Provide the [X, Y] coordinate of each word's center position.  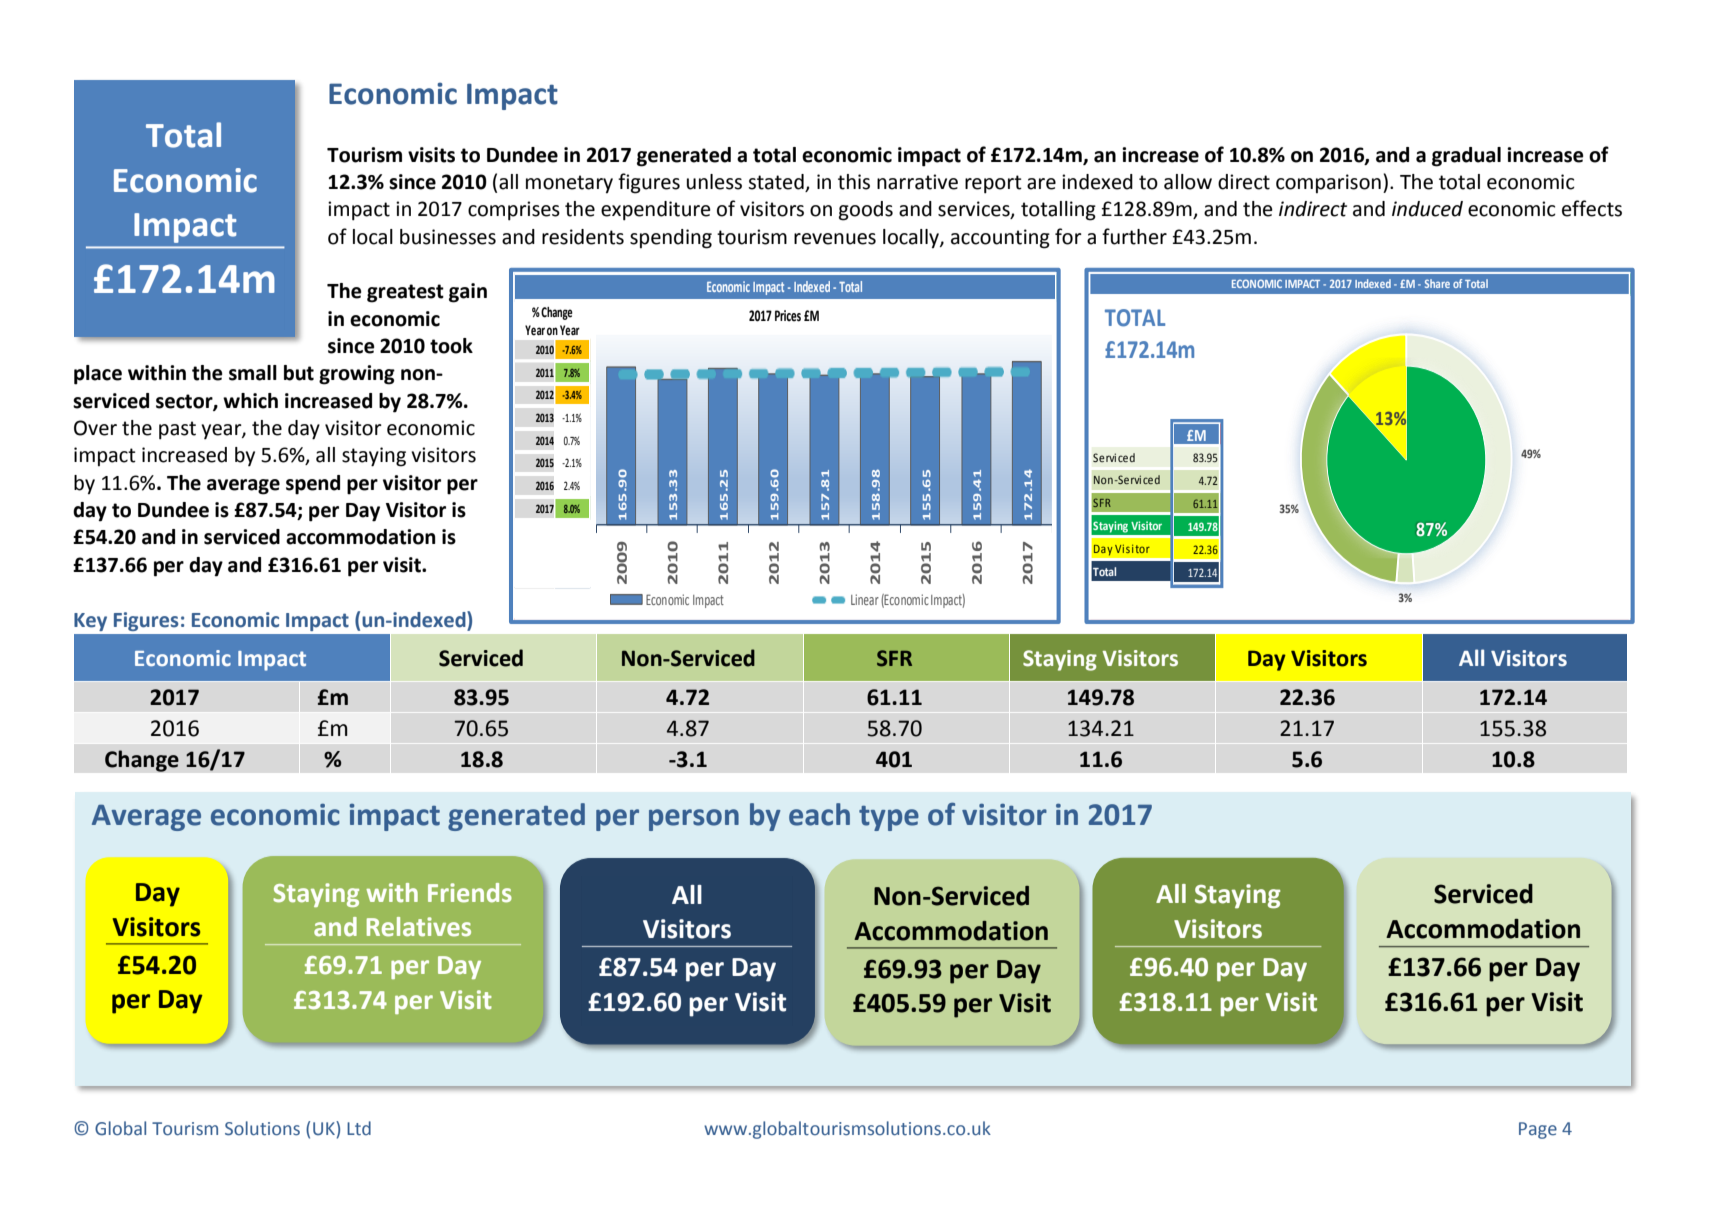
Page [1538, 1130]
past [177, 430]
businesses [448, 237]
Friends [470, 893]
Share [1437, 283]
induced [1427, 209]
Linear [865, 599]
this [854, 182]
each [819, 814]
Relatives [419, 927]
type [889, 818]
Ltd [359, 1128]
